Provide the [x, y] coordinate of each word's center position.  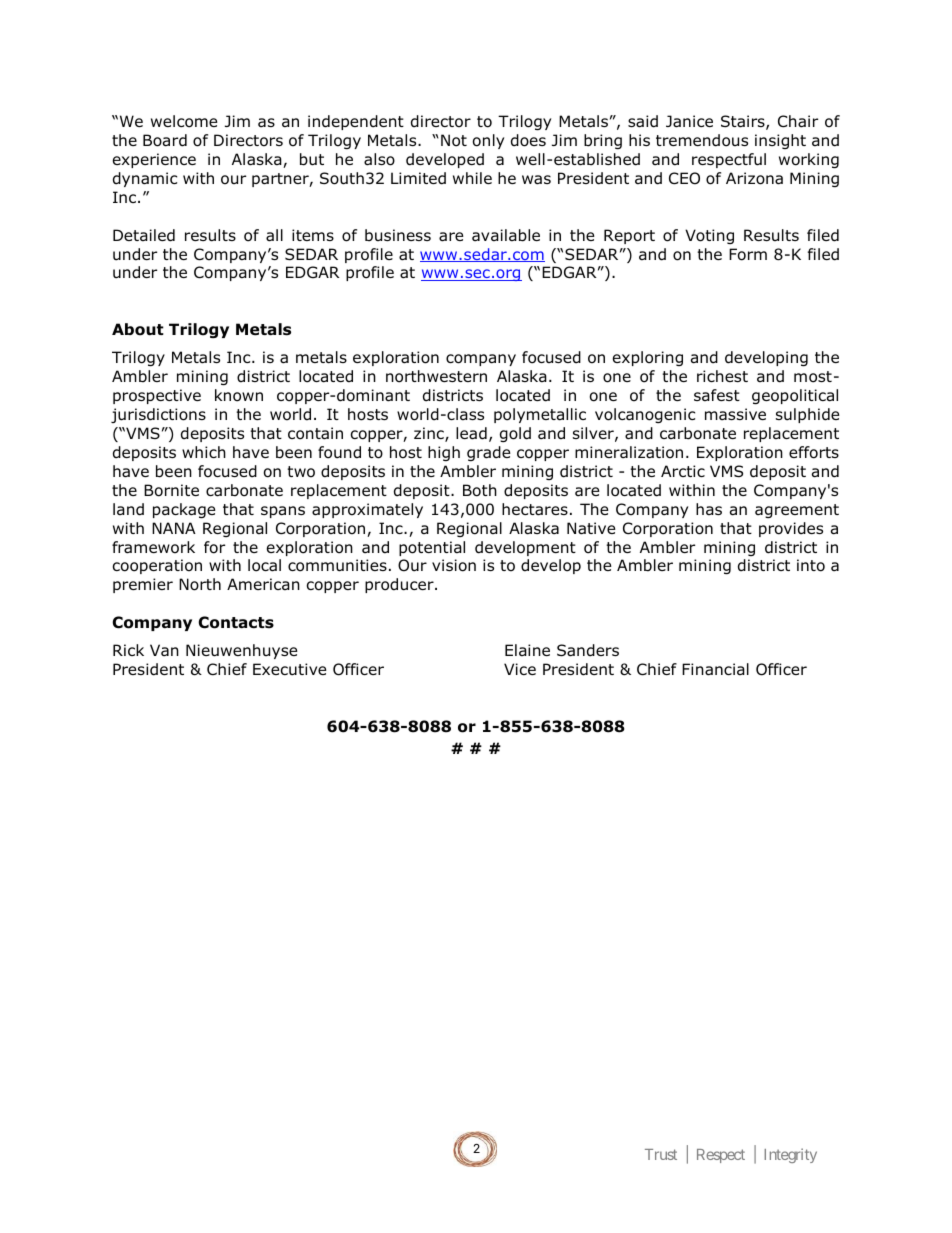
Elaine [527, 650]
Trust [661, 1154]
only [488, 141]
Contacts [236, 622]
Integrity [790, 1155]
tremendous [702, 140]
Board [165, 140]
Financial [715, 669]
